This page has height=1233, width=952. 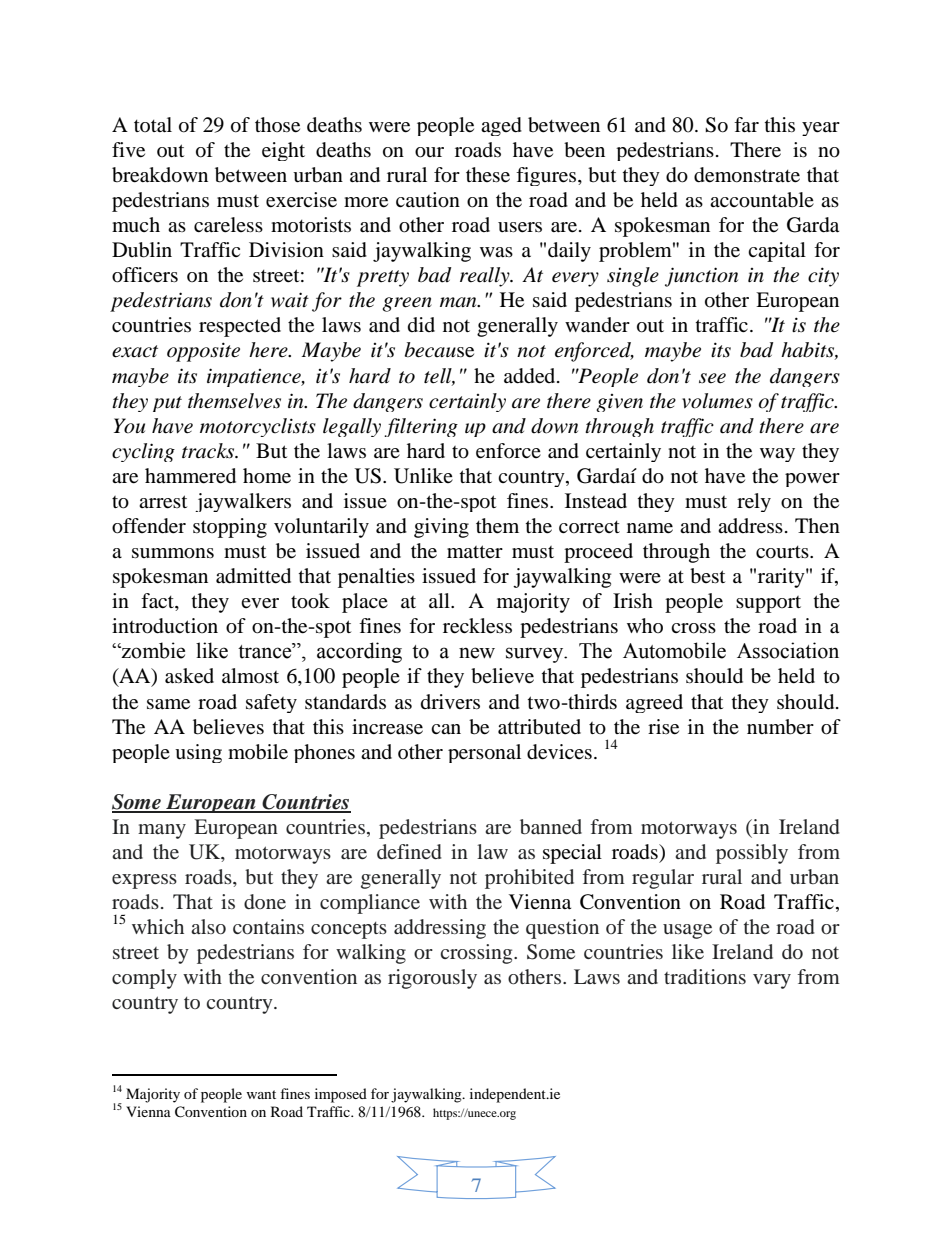 What do you see at coordinates (409, 851) in the page?
I see `defined` at bounding box center [409, 851].
